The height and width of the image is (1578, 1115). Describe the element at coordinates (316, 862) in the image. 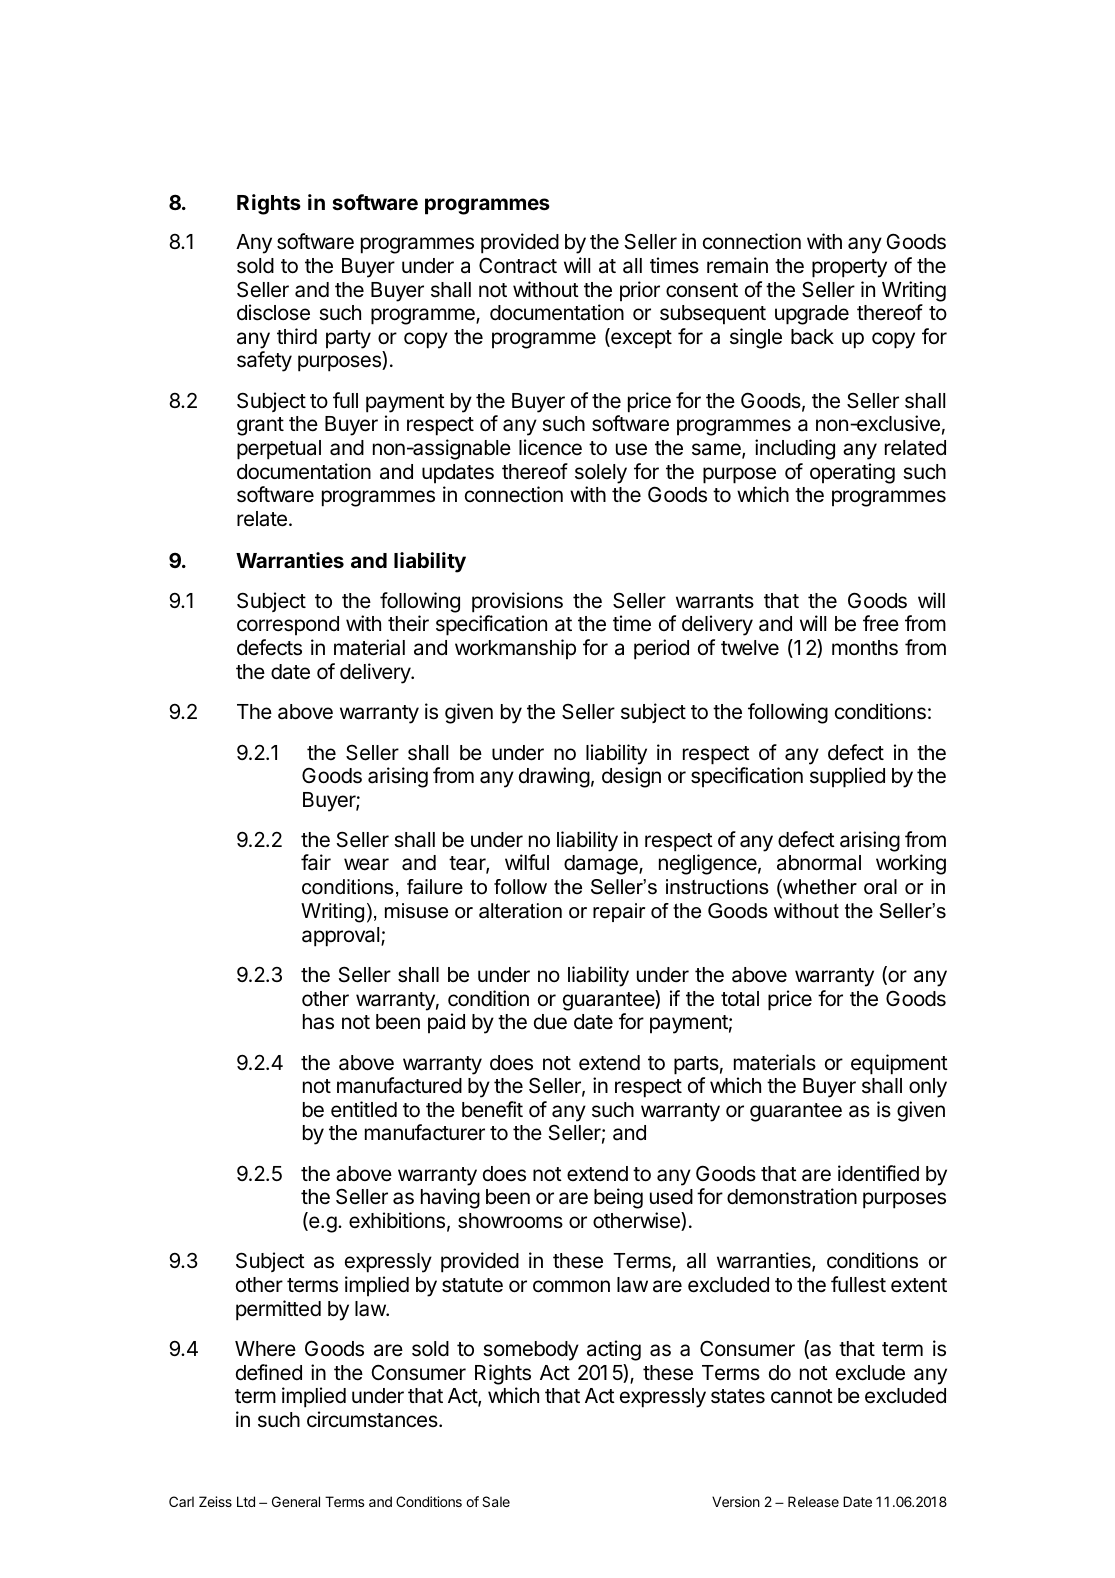

I see `fair` at that location.
